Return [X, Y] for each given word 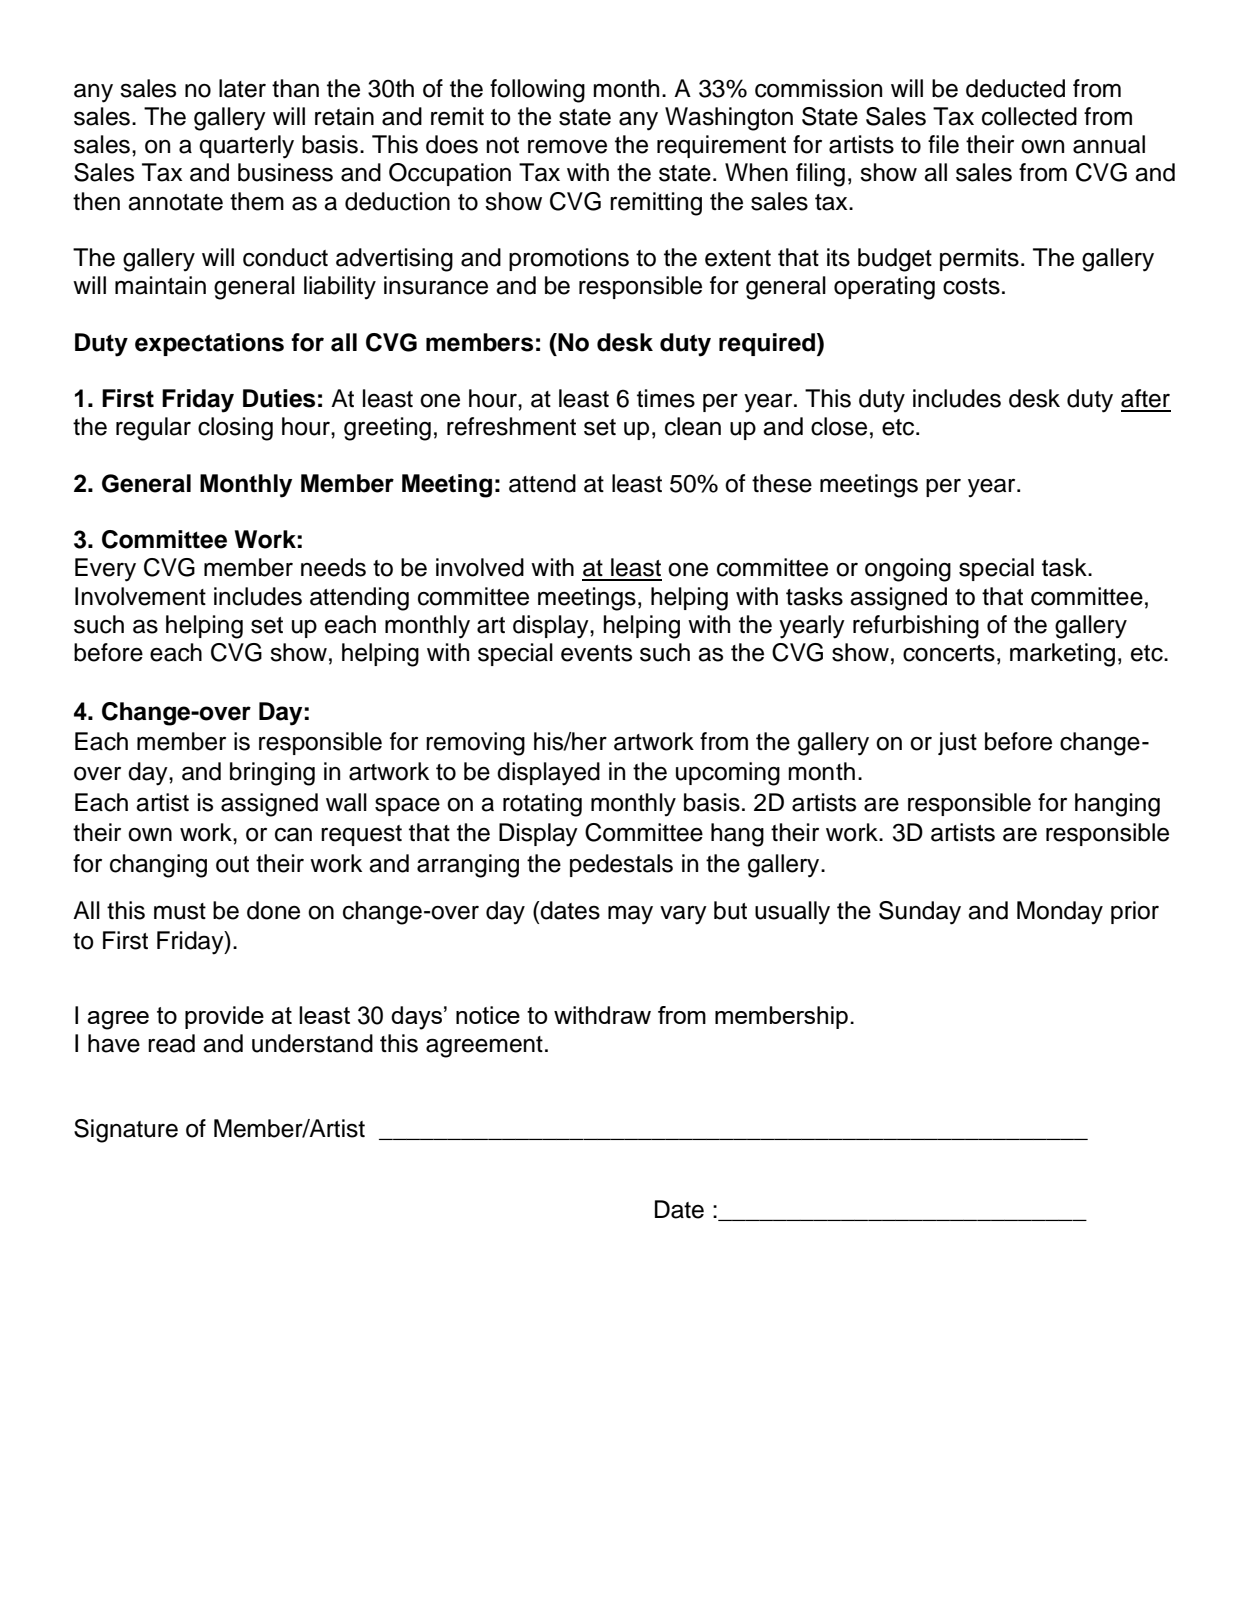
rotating [542, 805]
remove [567, 146]
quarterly [246, 147]
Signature [126, 1131]
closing [235, 429]
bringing [272, 774]
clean [693, 426]
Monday [1060, 913]
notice [488, 1015]
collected [1029, 116]
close [839, 426]
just [957, 743]
